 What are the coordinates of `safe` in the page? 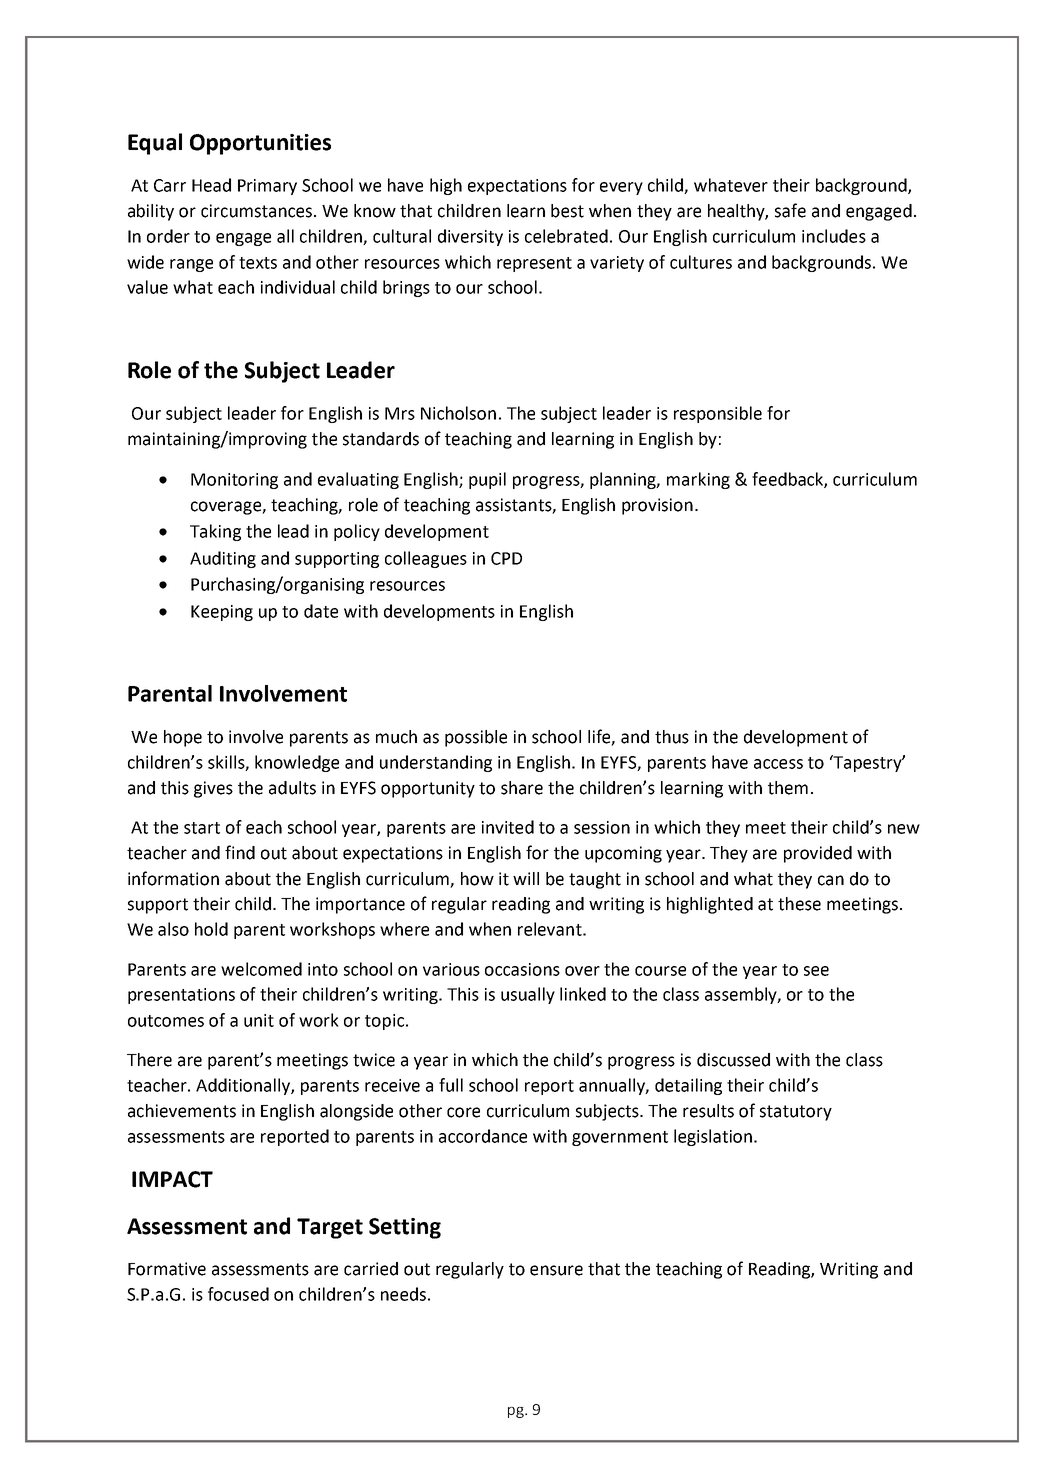 It's located at (790, 210).
